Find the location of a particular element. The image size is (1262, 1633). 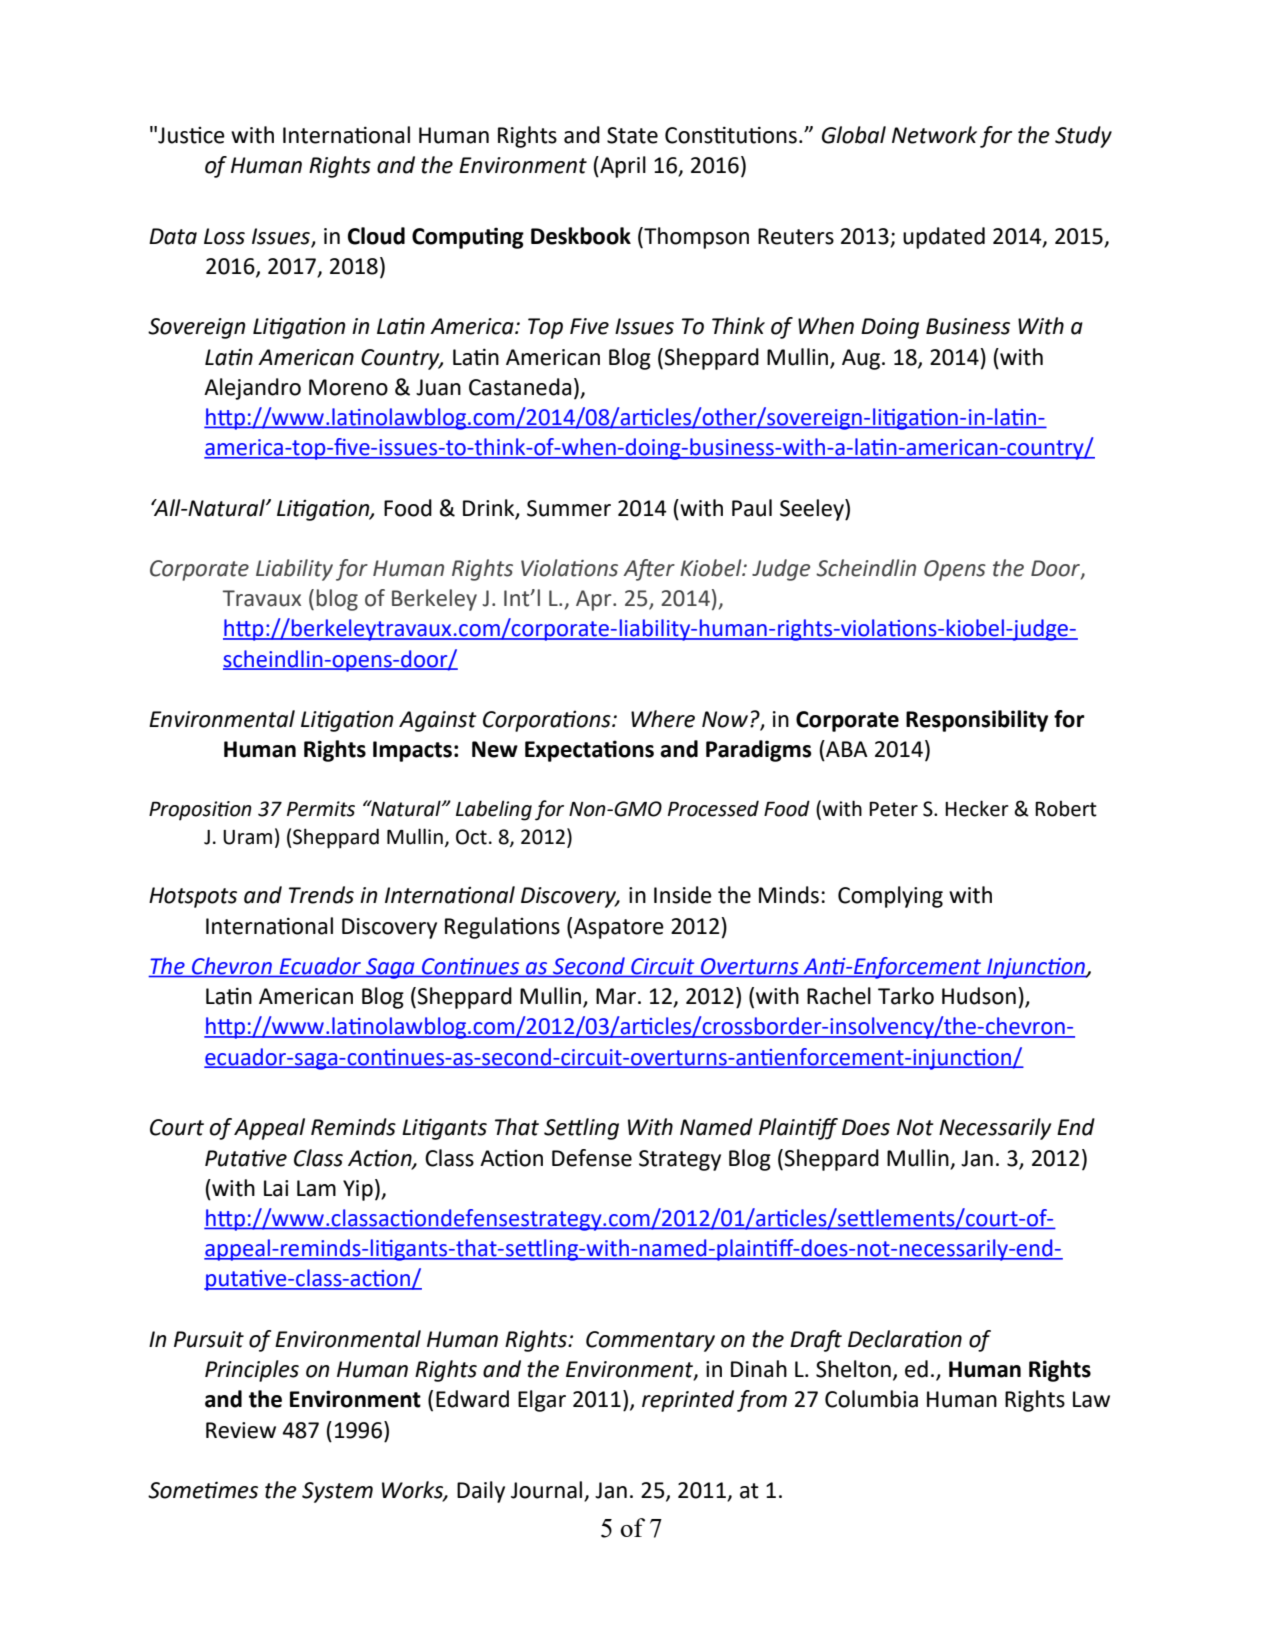

Mar is located at coordinates (616, 996).
